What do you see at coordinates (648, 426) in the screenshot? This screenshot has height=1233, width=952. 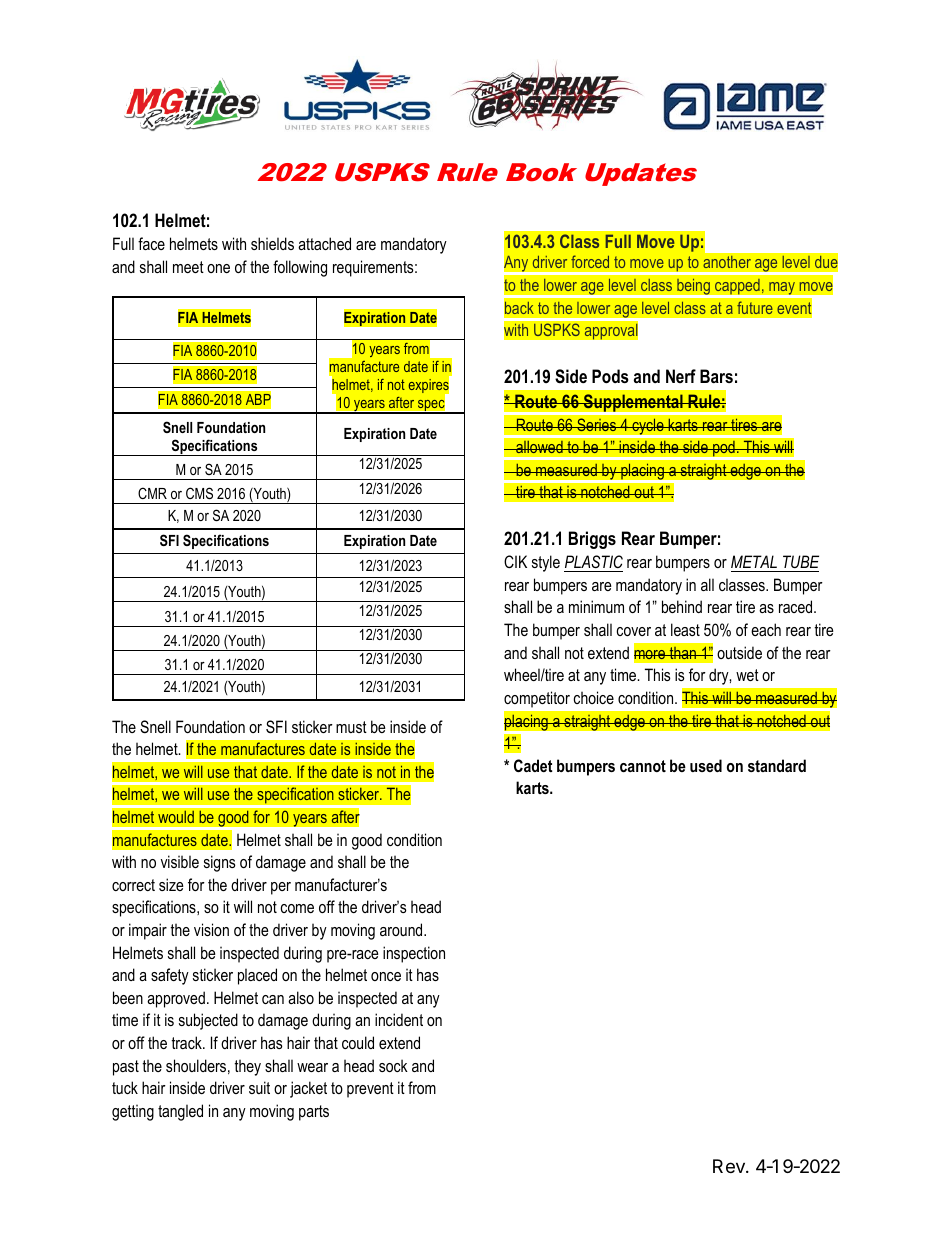 I see `cycle` at bounding box center [648, 426].
